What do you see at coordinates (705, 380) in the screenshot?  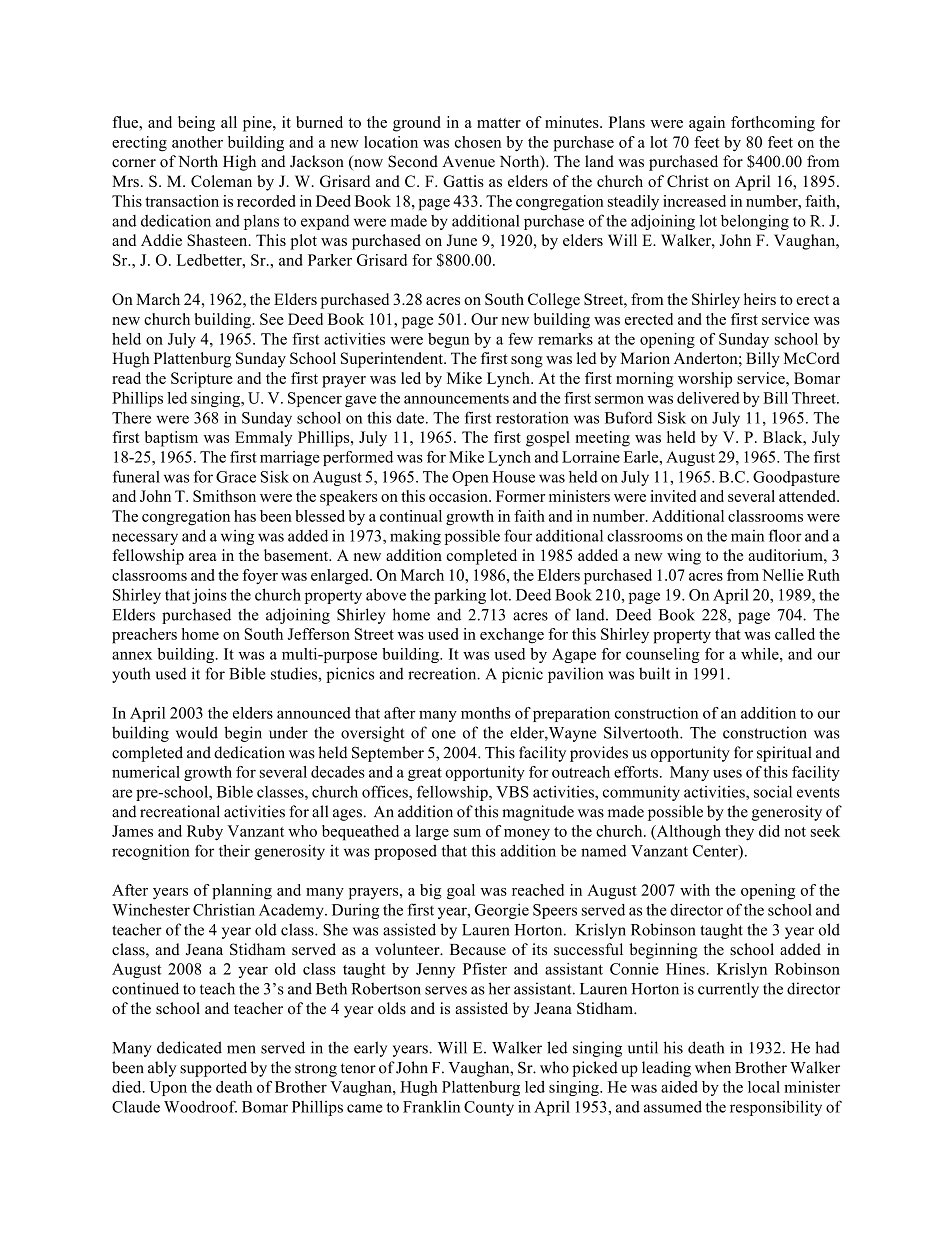 I see `worship` at bounding box center [705, 380].
